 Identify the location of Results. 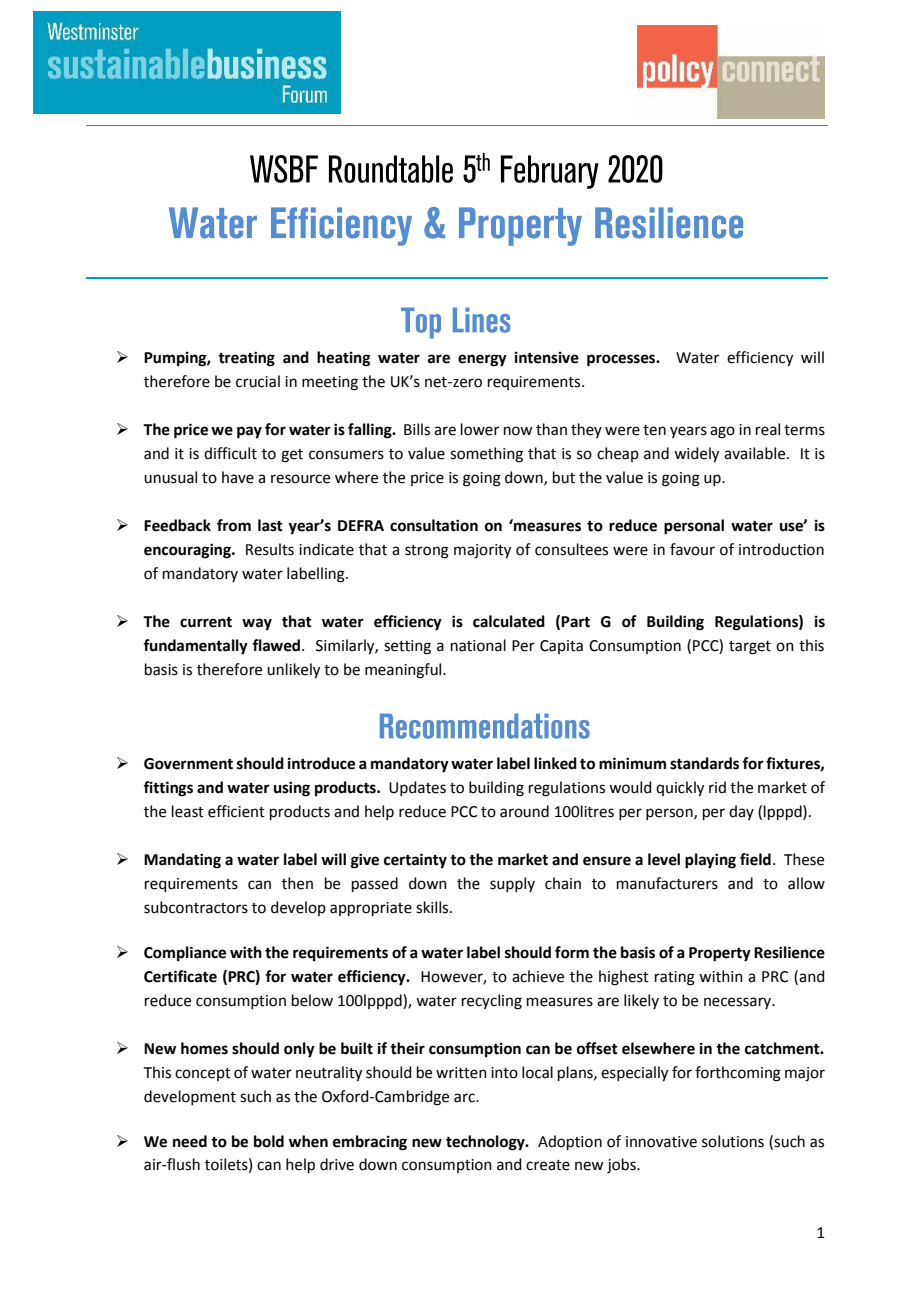
(270, 549).
